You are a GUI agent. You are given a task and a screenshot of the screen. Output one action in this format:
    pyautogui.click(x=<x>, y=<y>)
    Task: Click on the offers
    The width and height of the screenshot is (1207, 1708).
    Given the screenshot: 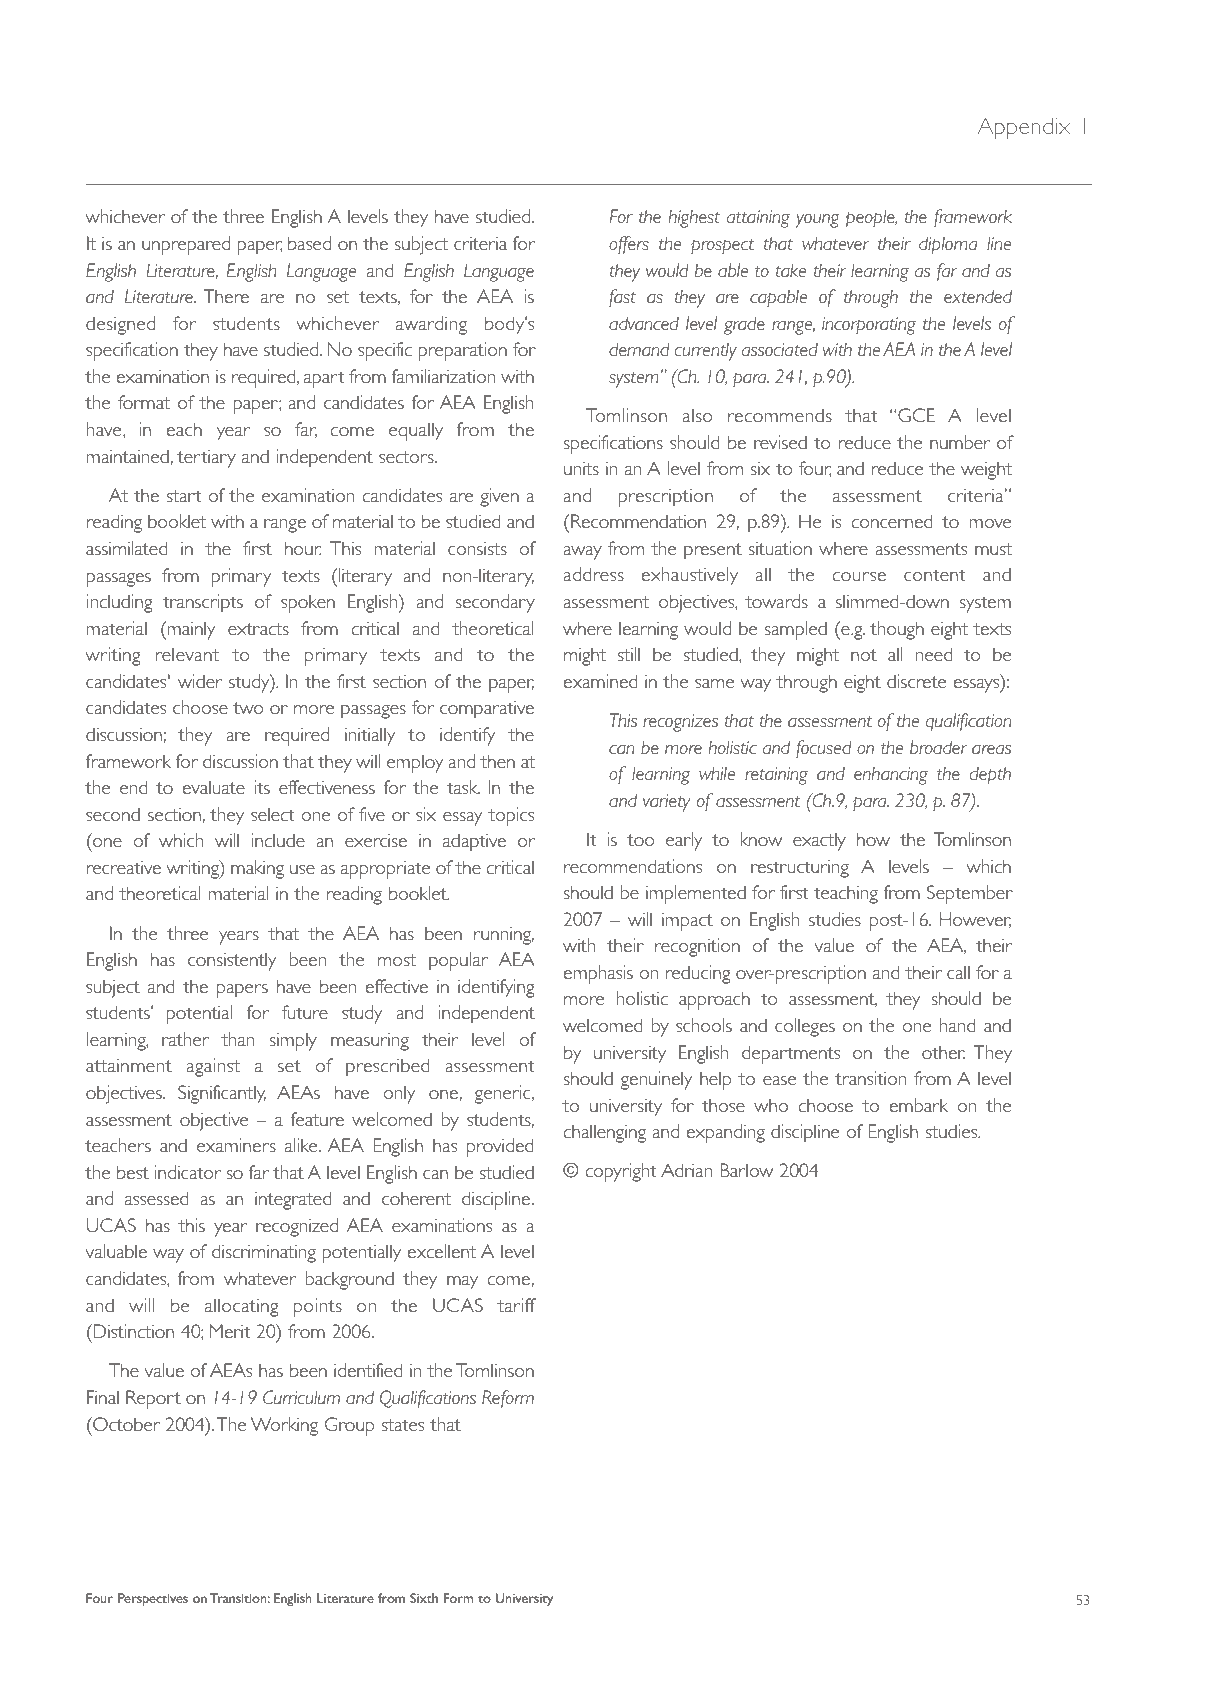 What is the action you would take?
    pyautogui.click(x=629, y=245)
